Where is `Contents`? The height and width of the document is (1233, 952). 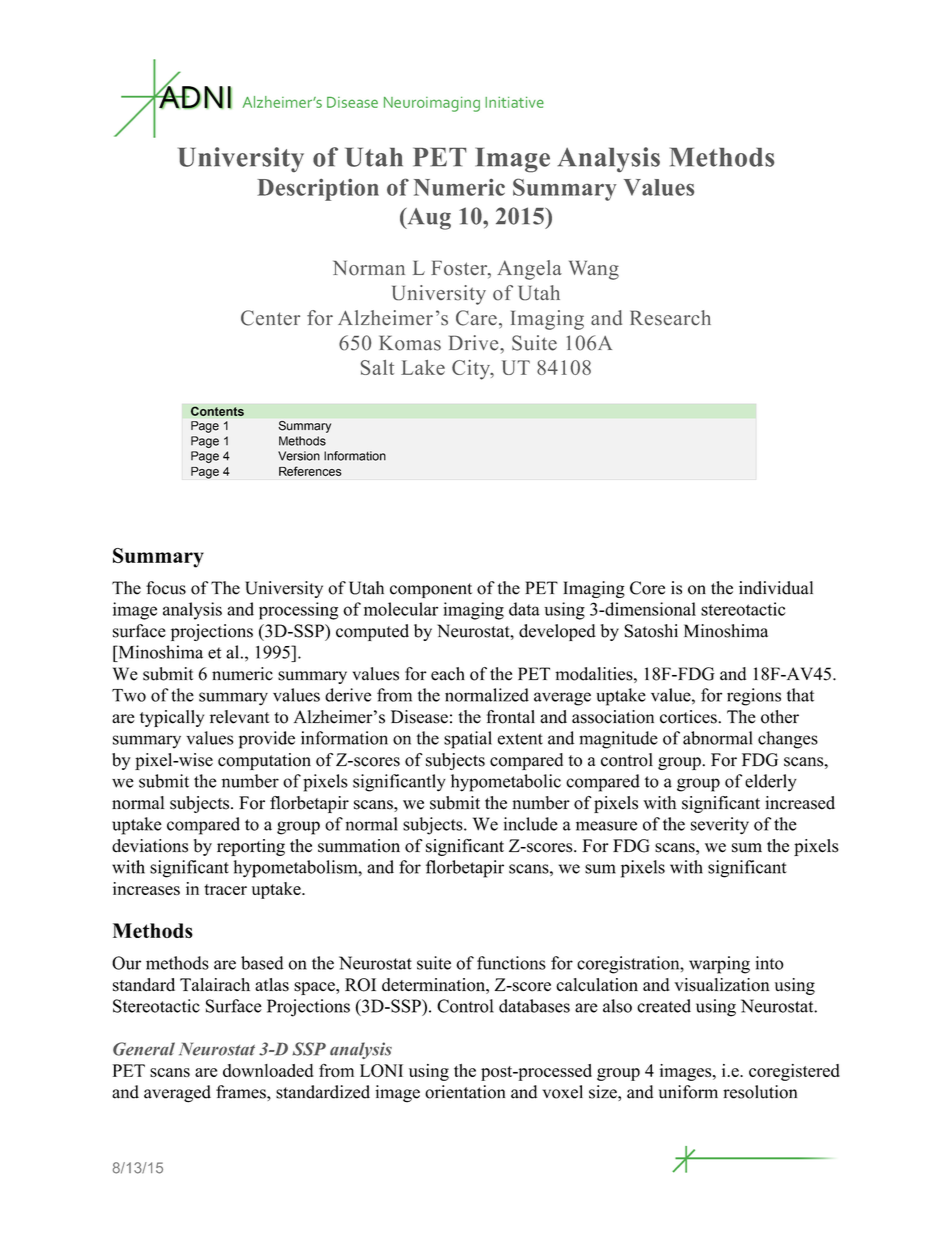
Contents is located at coordinates (217, 411).
